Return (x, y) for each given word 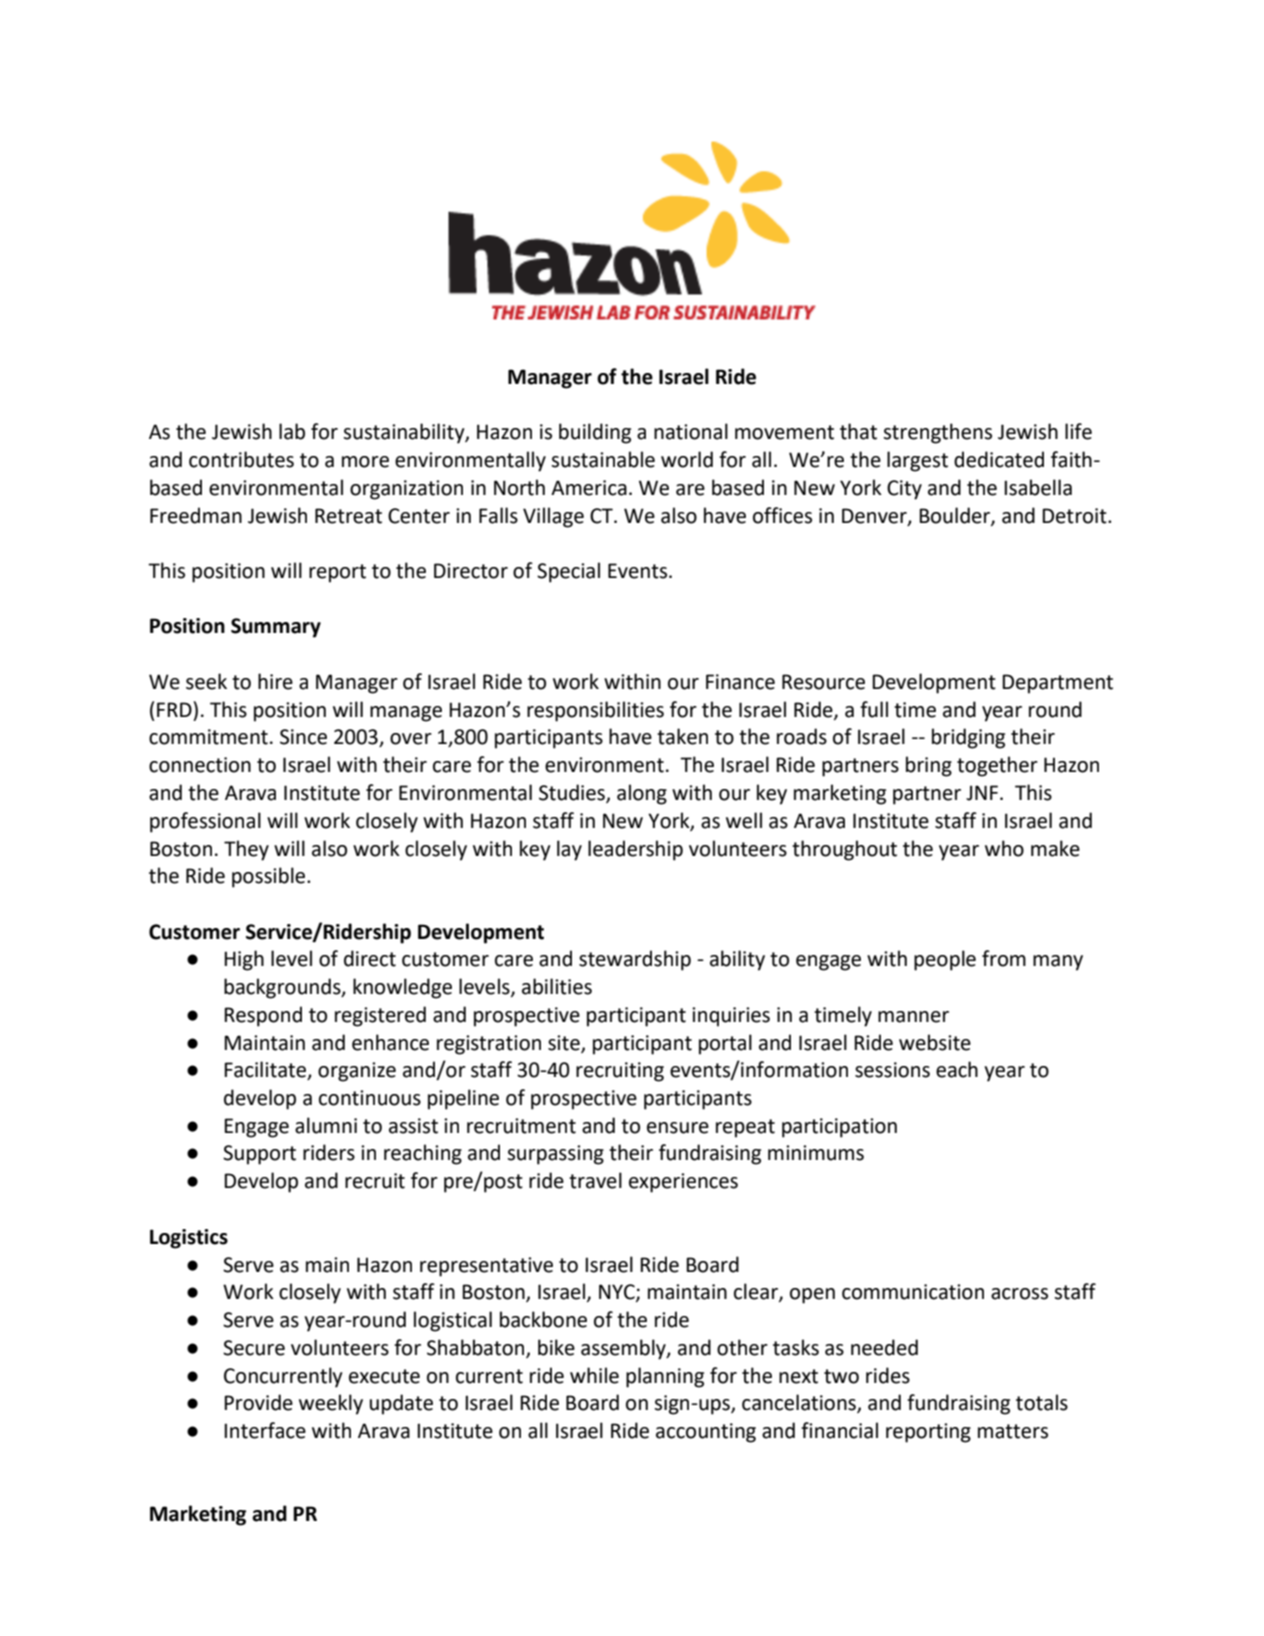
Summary (276, 628)
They (246, 850)
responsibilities (595, 711)
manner (913, 1017)
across (1019, 1294)
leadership (635, 850)
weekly (331, 1404)
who (1004, 848)
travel (595, 1180)
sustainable (603, 459)
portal (725, 1044)
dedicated (999, 459)
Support (259, 1155)
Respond (263, 1016)
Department (1057, 684)
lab (292, 431)
